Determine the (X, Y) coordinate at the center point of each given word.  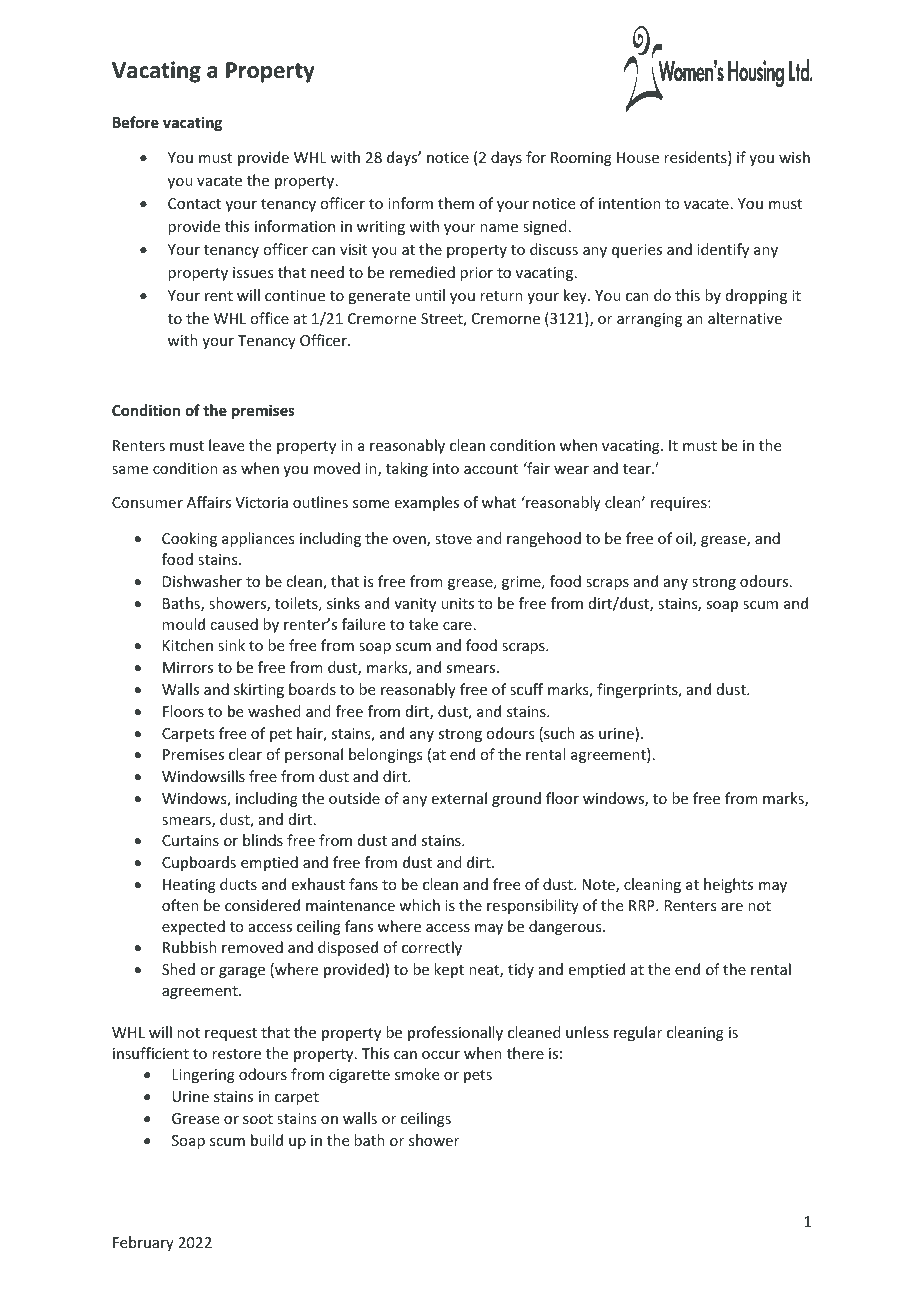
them (456, 203)
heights (728, 885)
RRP (643, 905)
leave (226, 445)
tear (638, 469)
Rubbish (190, 947)
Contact (194, 203)
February (143, 1243)
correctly (432, 948)
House (638, 157)
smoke (417, 1074)
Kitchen (188, 645)
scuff (526, 689)
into (446, 468)
